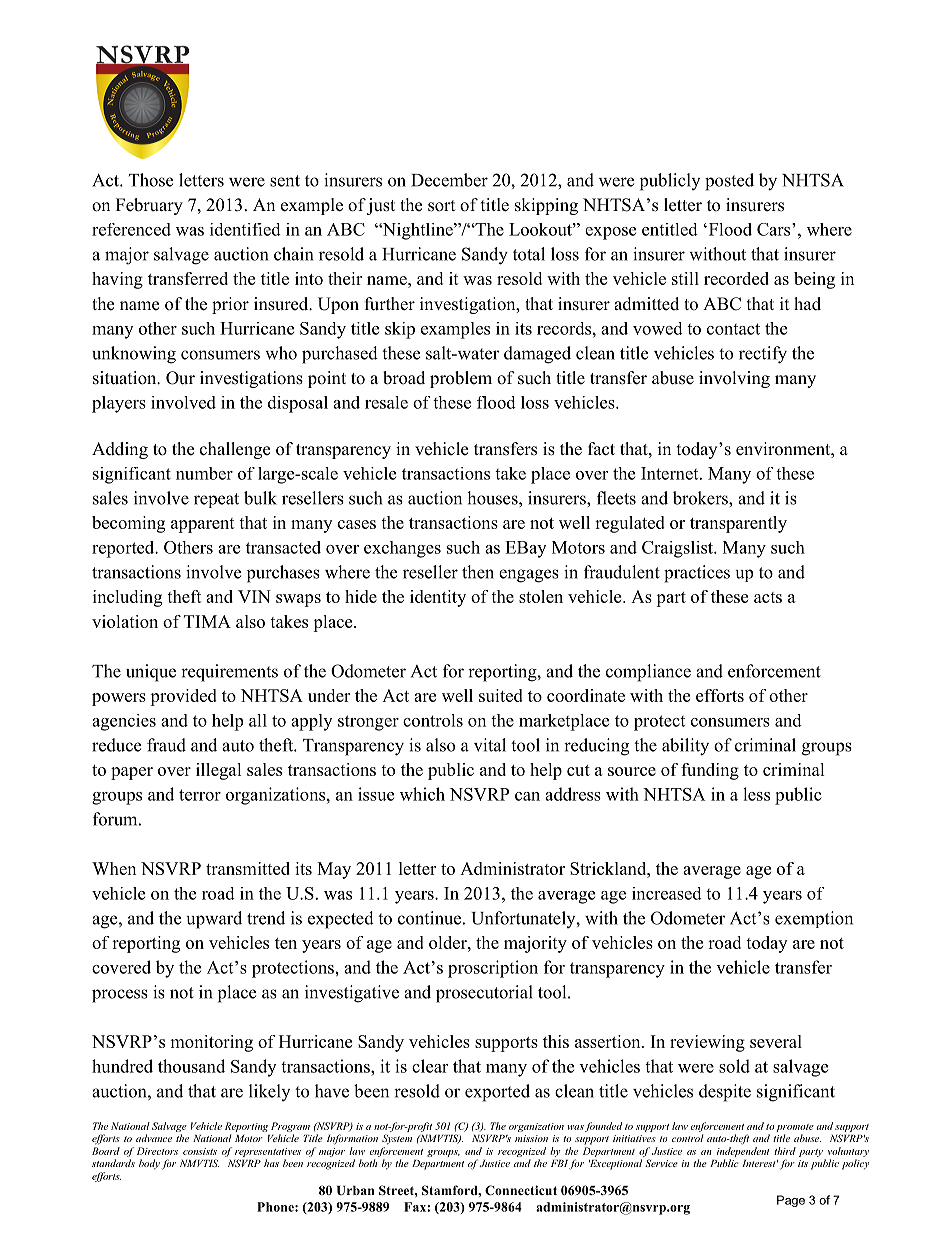  I want to click on suited, so click(501, 695).
